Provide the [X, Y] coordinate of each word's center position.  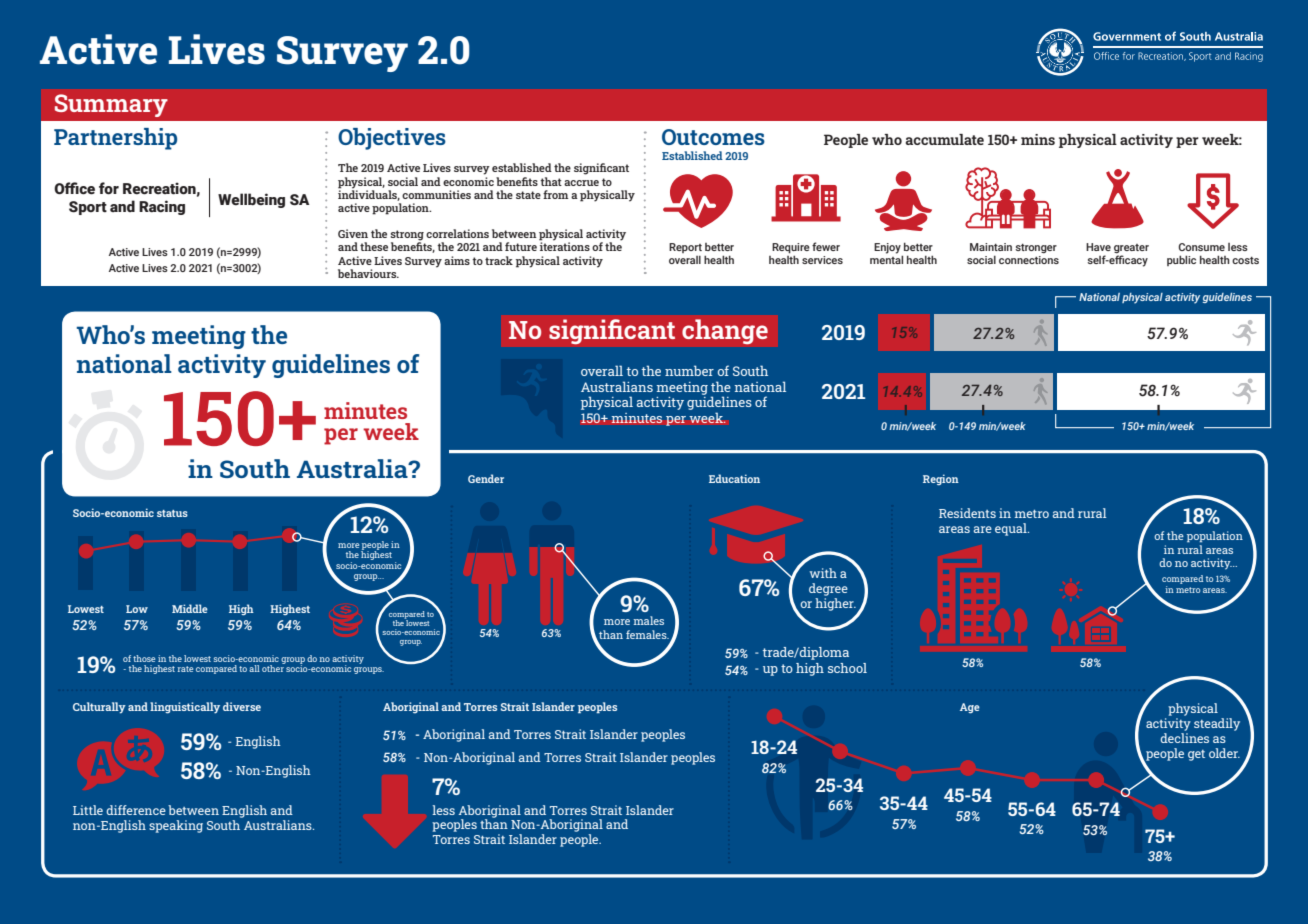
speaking [176, 826]
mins [1038, 139]
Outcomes [713, 137]
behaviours [368, 273]
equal [1012, 529]
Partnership [115, 139]
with [823, 573]
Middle [190, 608]
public [1181, 260]
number [689, 370]
